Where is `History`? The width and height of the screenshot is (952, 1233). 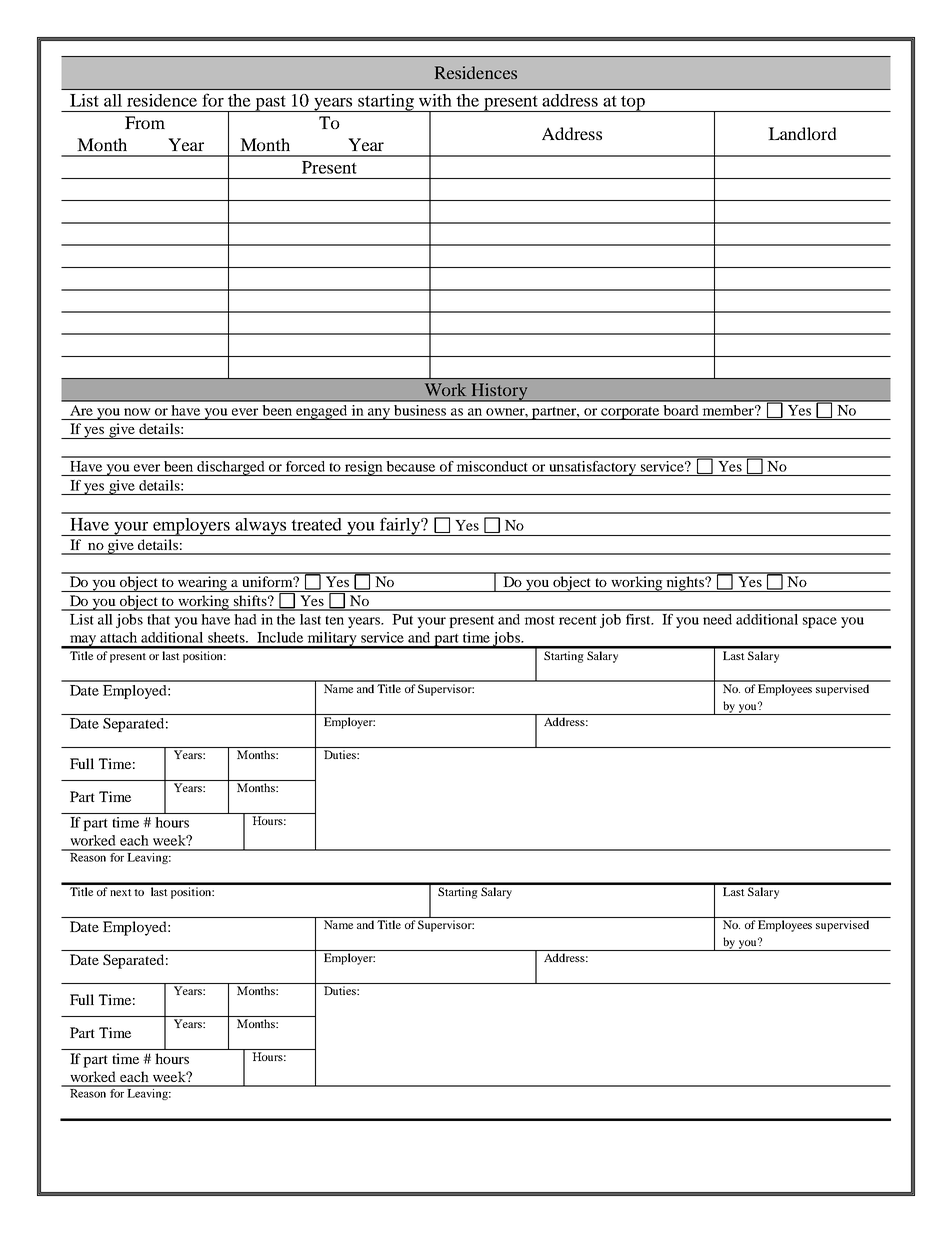
History is located at coordinates (500, 392).
